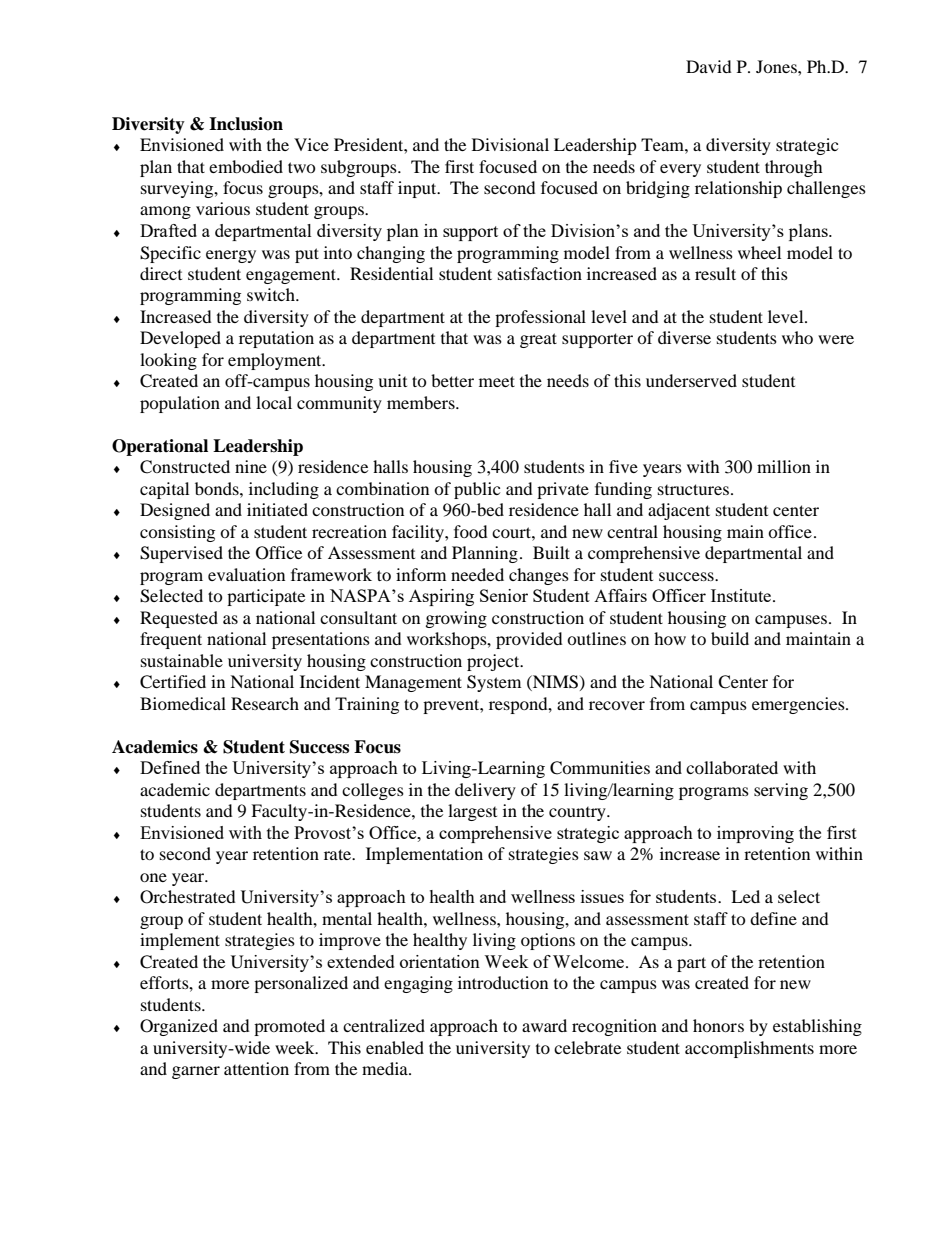 The width and height of the screenshot is (952, 1233). Describe the element at coordinates (777, 66) in the screenshot. I see `Jones` at that location.
